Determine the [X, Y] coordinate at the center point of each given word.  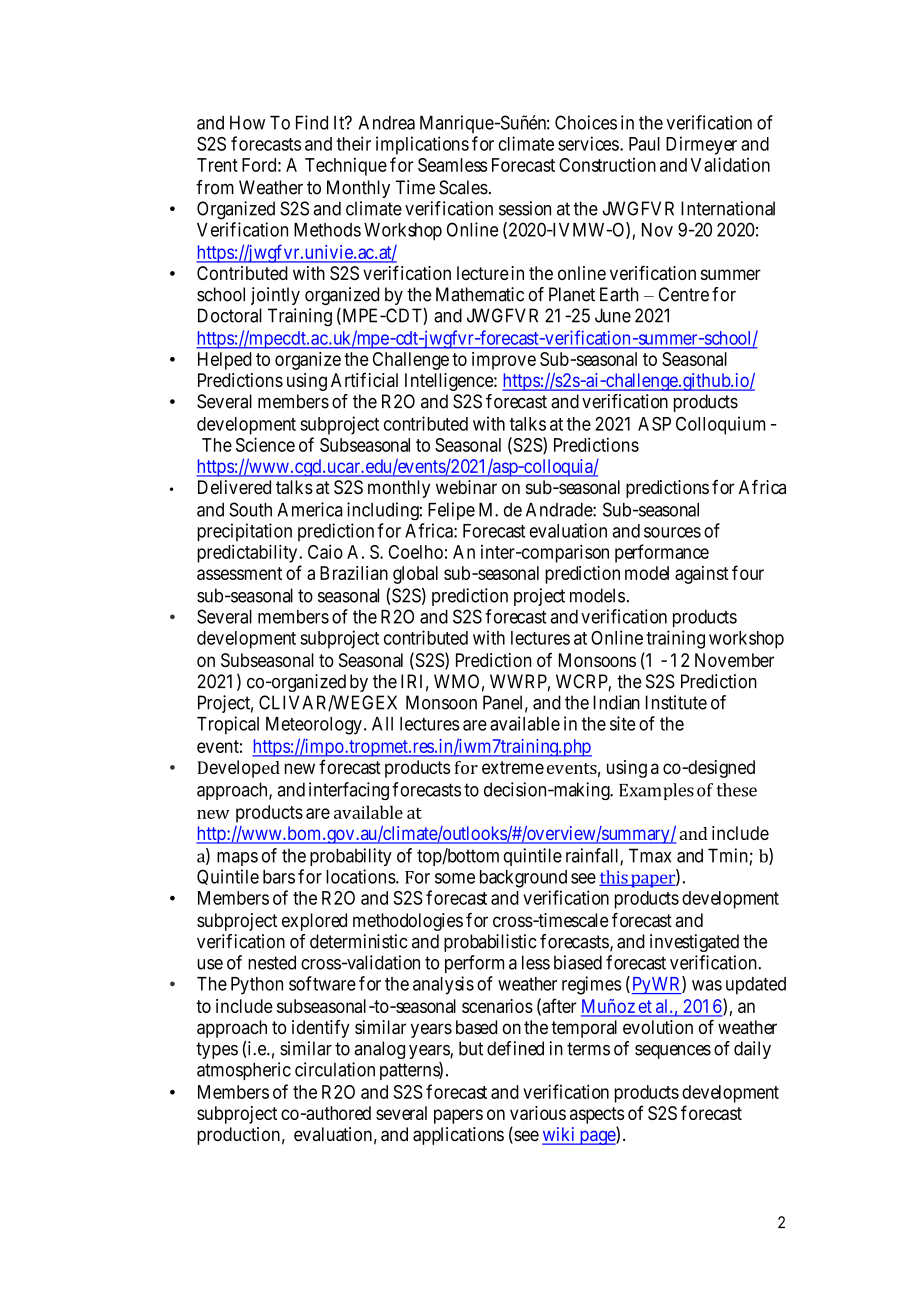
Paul [644, 144]
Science [265, 444]
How [247, 122]
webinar [466, 487]
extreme [513, 767]
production [238, 1136]
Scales [463, 187]
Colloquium [720, 425]
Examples [656, 791]
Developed [238, 769]
